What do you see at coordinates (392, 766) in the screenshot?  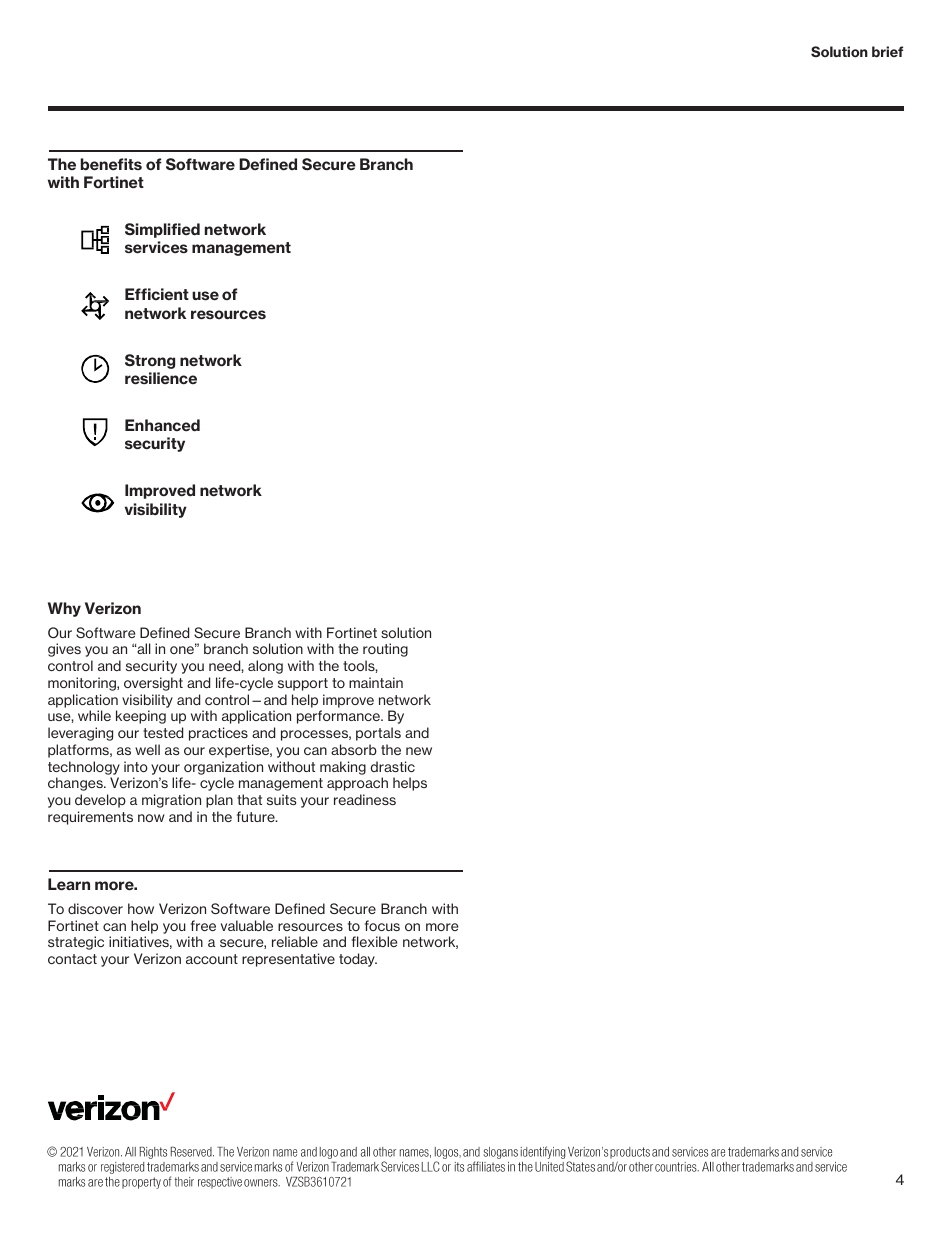 I see `drastic` at bounding box center [392, 766].
